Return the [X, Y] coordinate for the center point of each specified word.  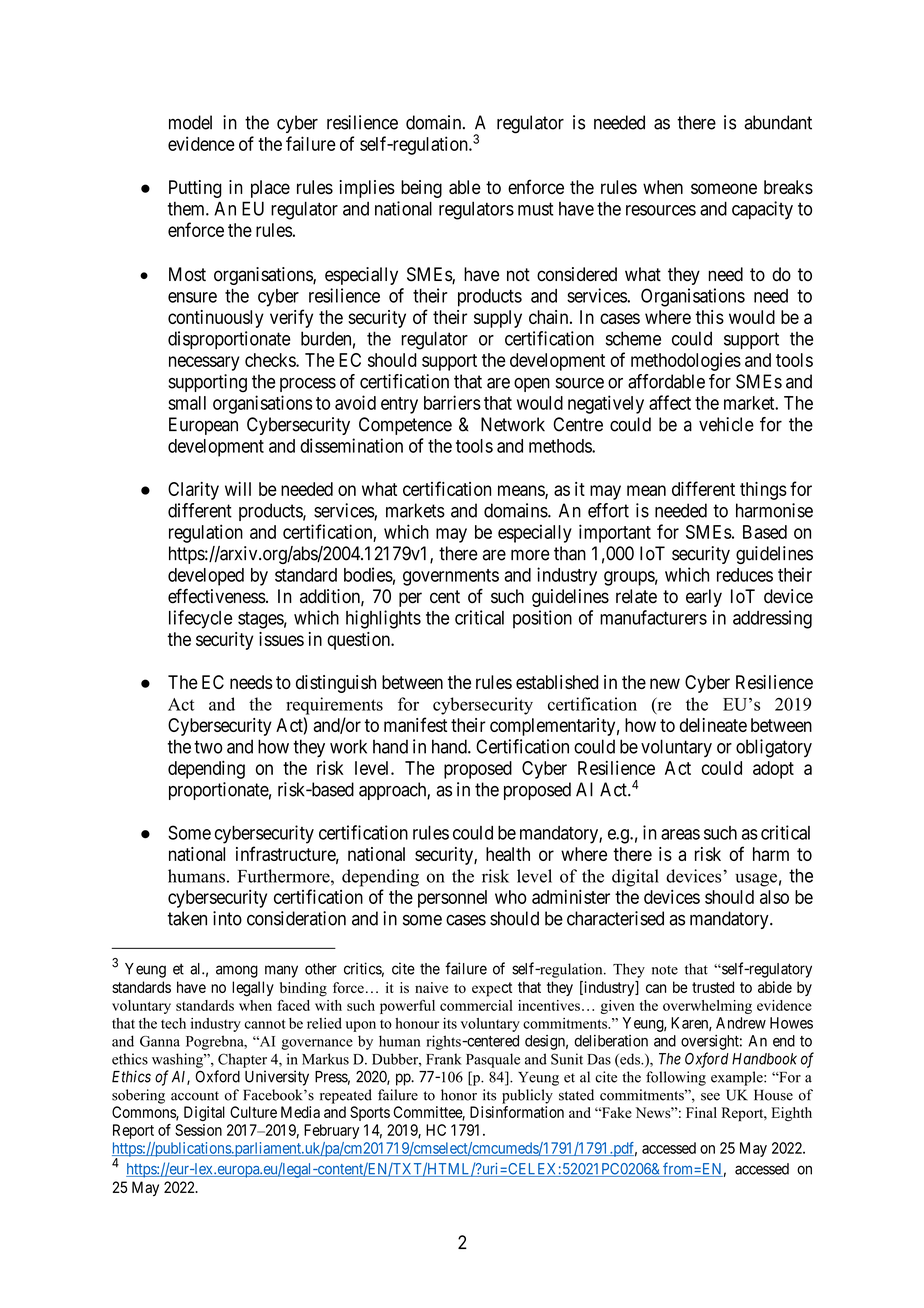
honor [459, 1095]
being [421, 189]
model [190, 122]
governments [451, 577]
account [195, 1096]
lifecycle [200, 619]
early [704, 598]
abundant [778, 122]
